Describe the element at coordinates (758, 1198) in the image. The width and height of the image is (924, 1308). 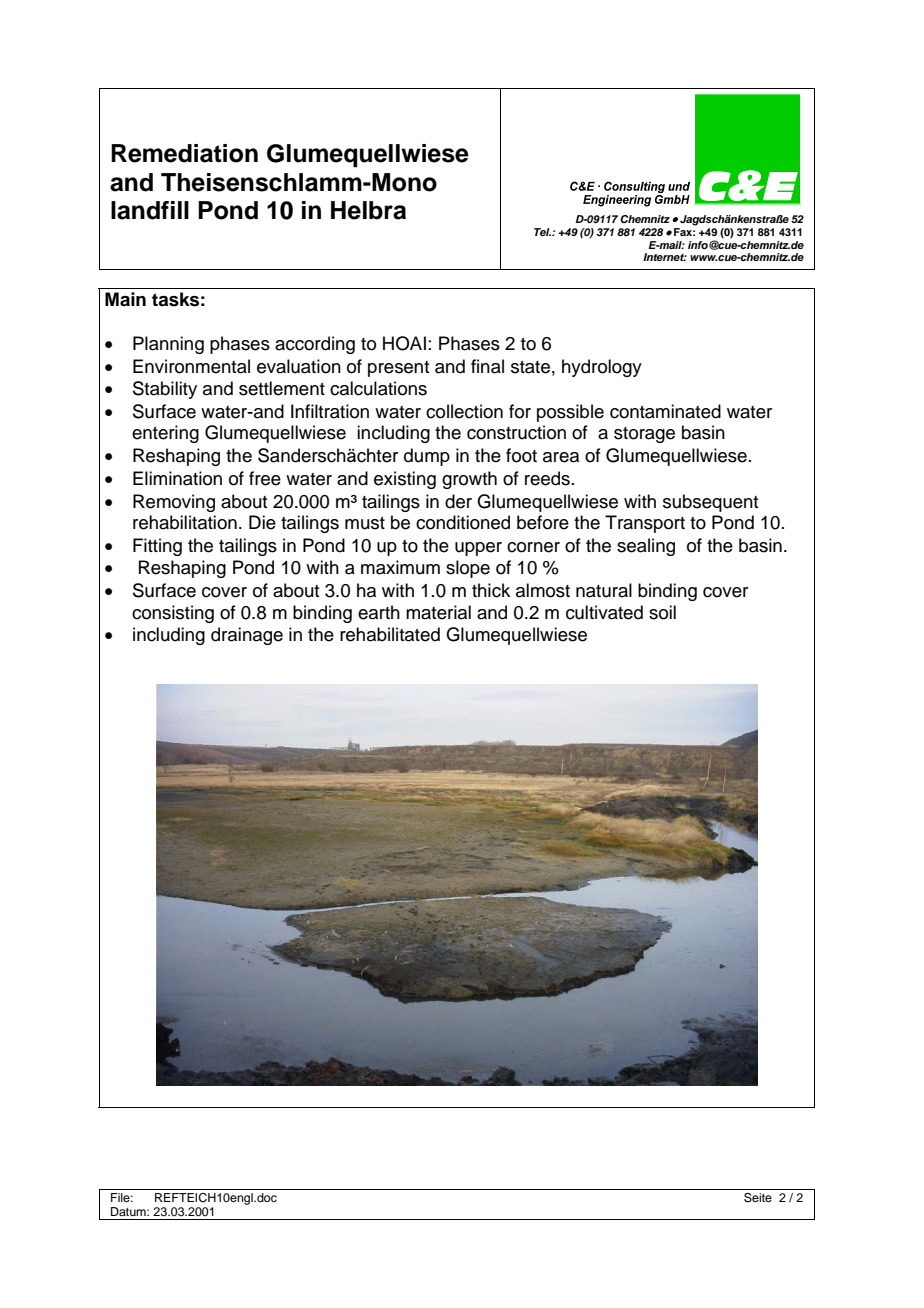
I see `Seite` at that location.
